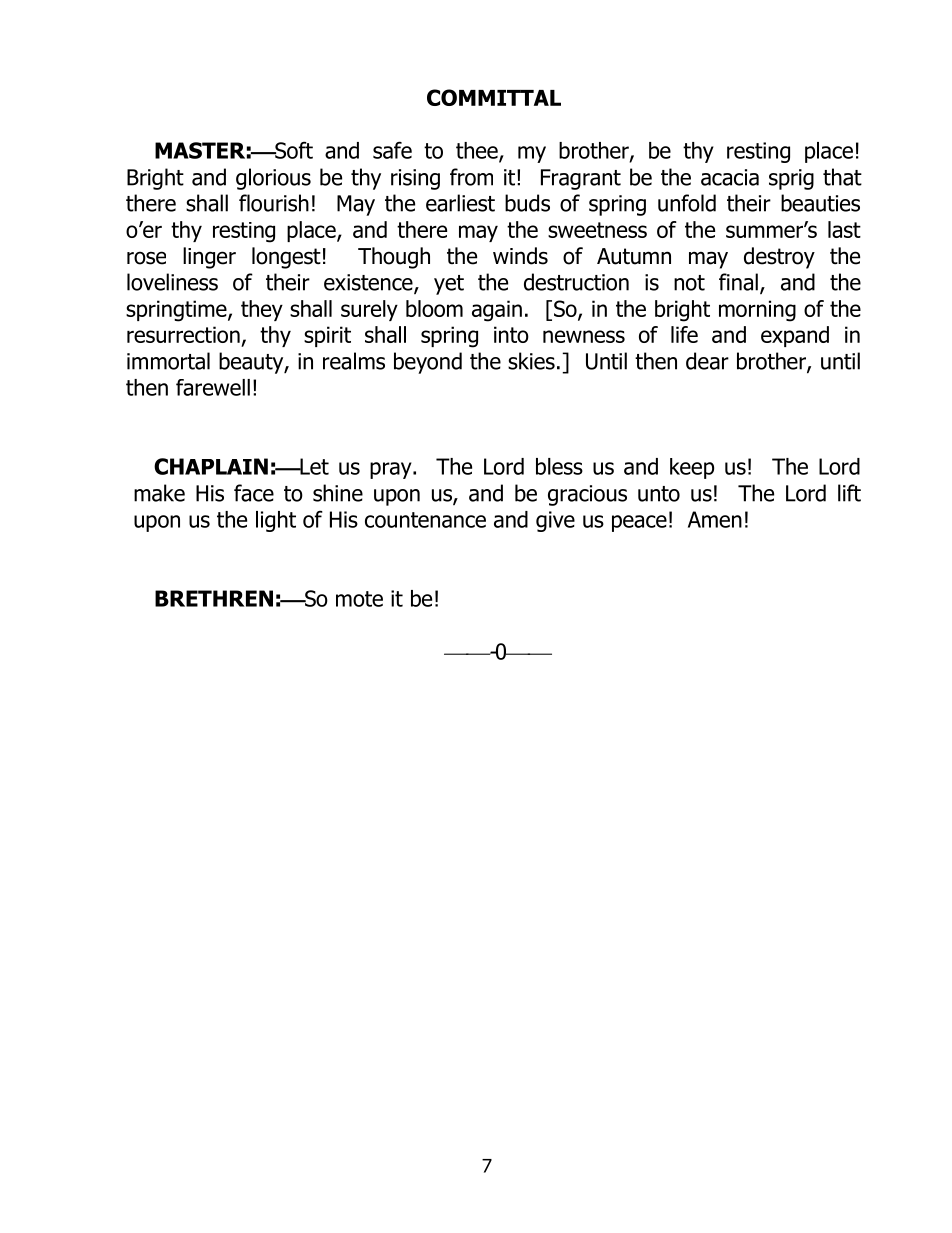  What do you see at coordinates (359, 599) in the screenshot?
I see `mote` at bounding box center [359, 599].
